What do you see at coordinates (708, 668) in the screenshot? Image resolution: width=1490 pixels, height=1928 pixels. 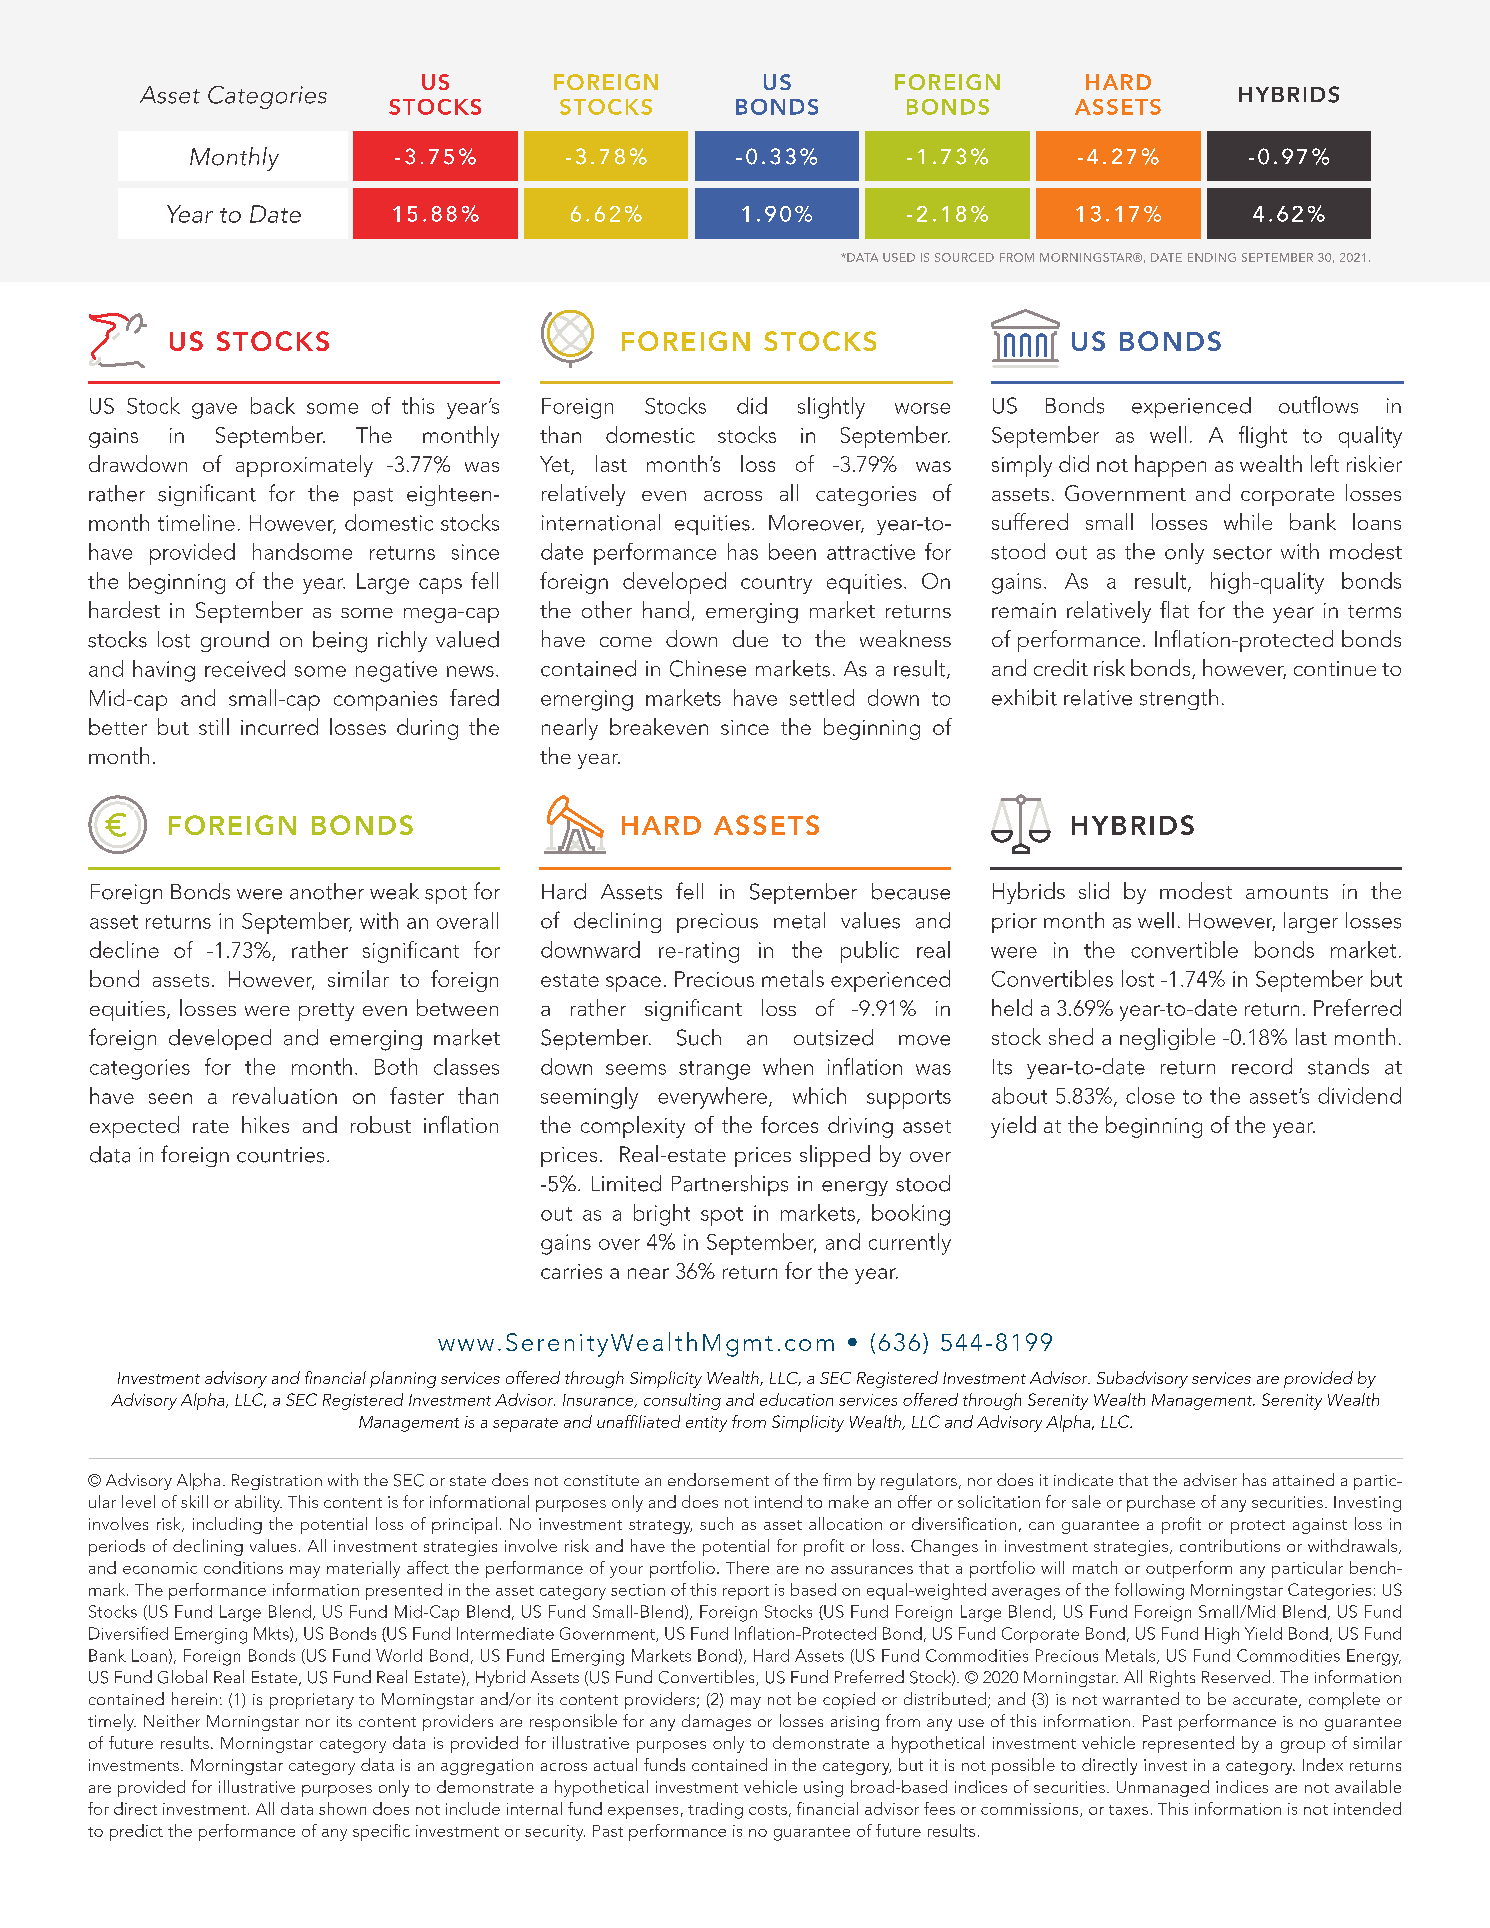 I see `Chinese` at bounding box center [708, 668].
